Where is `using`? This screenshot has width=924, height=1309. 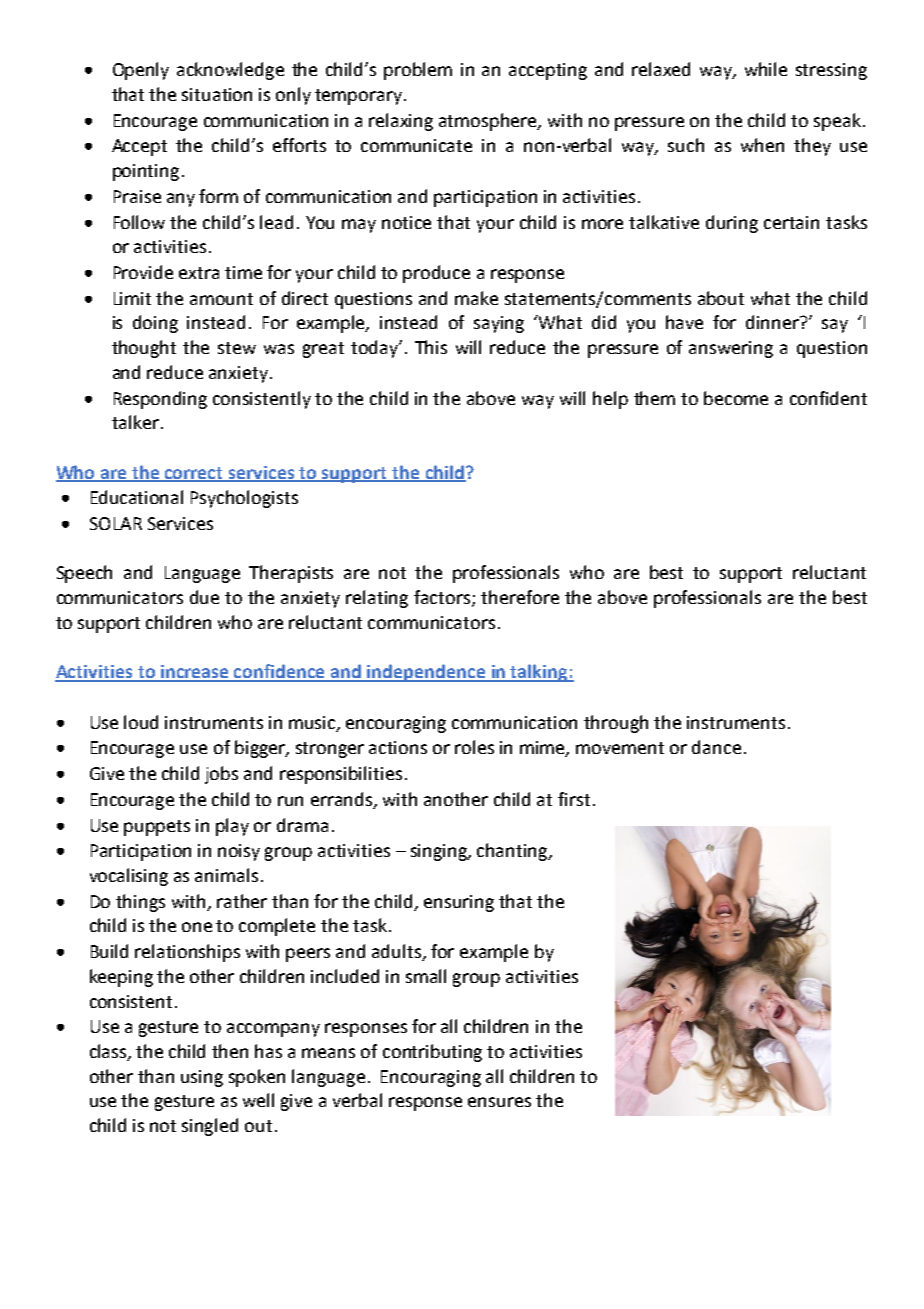
using is located at coordinates (202, 1078).
